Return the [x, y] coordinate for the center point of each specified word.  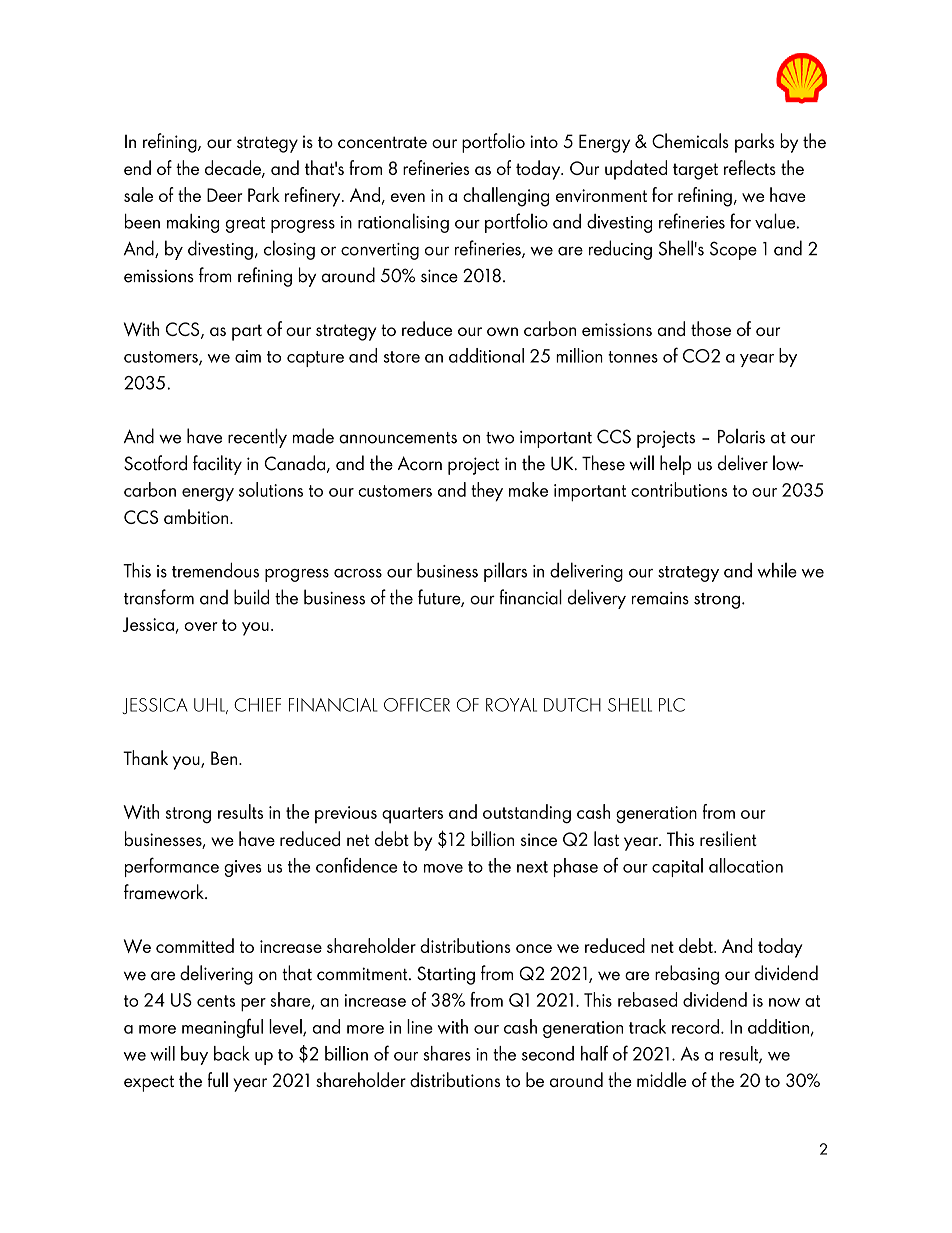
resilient [728, 838]
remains [660, 598]
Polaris [741, 436]
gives [243, 868]
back [232, 1053]
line [420, 1026]
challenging [506, 197]
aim [248, 356]
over [201, 626]
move [443, 868]
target [695, 171]
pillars [505, 572]
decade [234, 169]
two [500, 438]
